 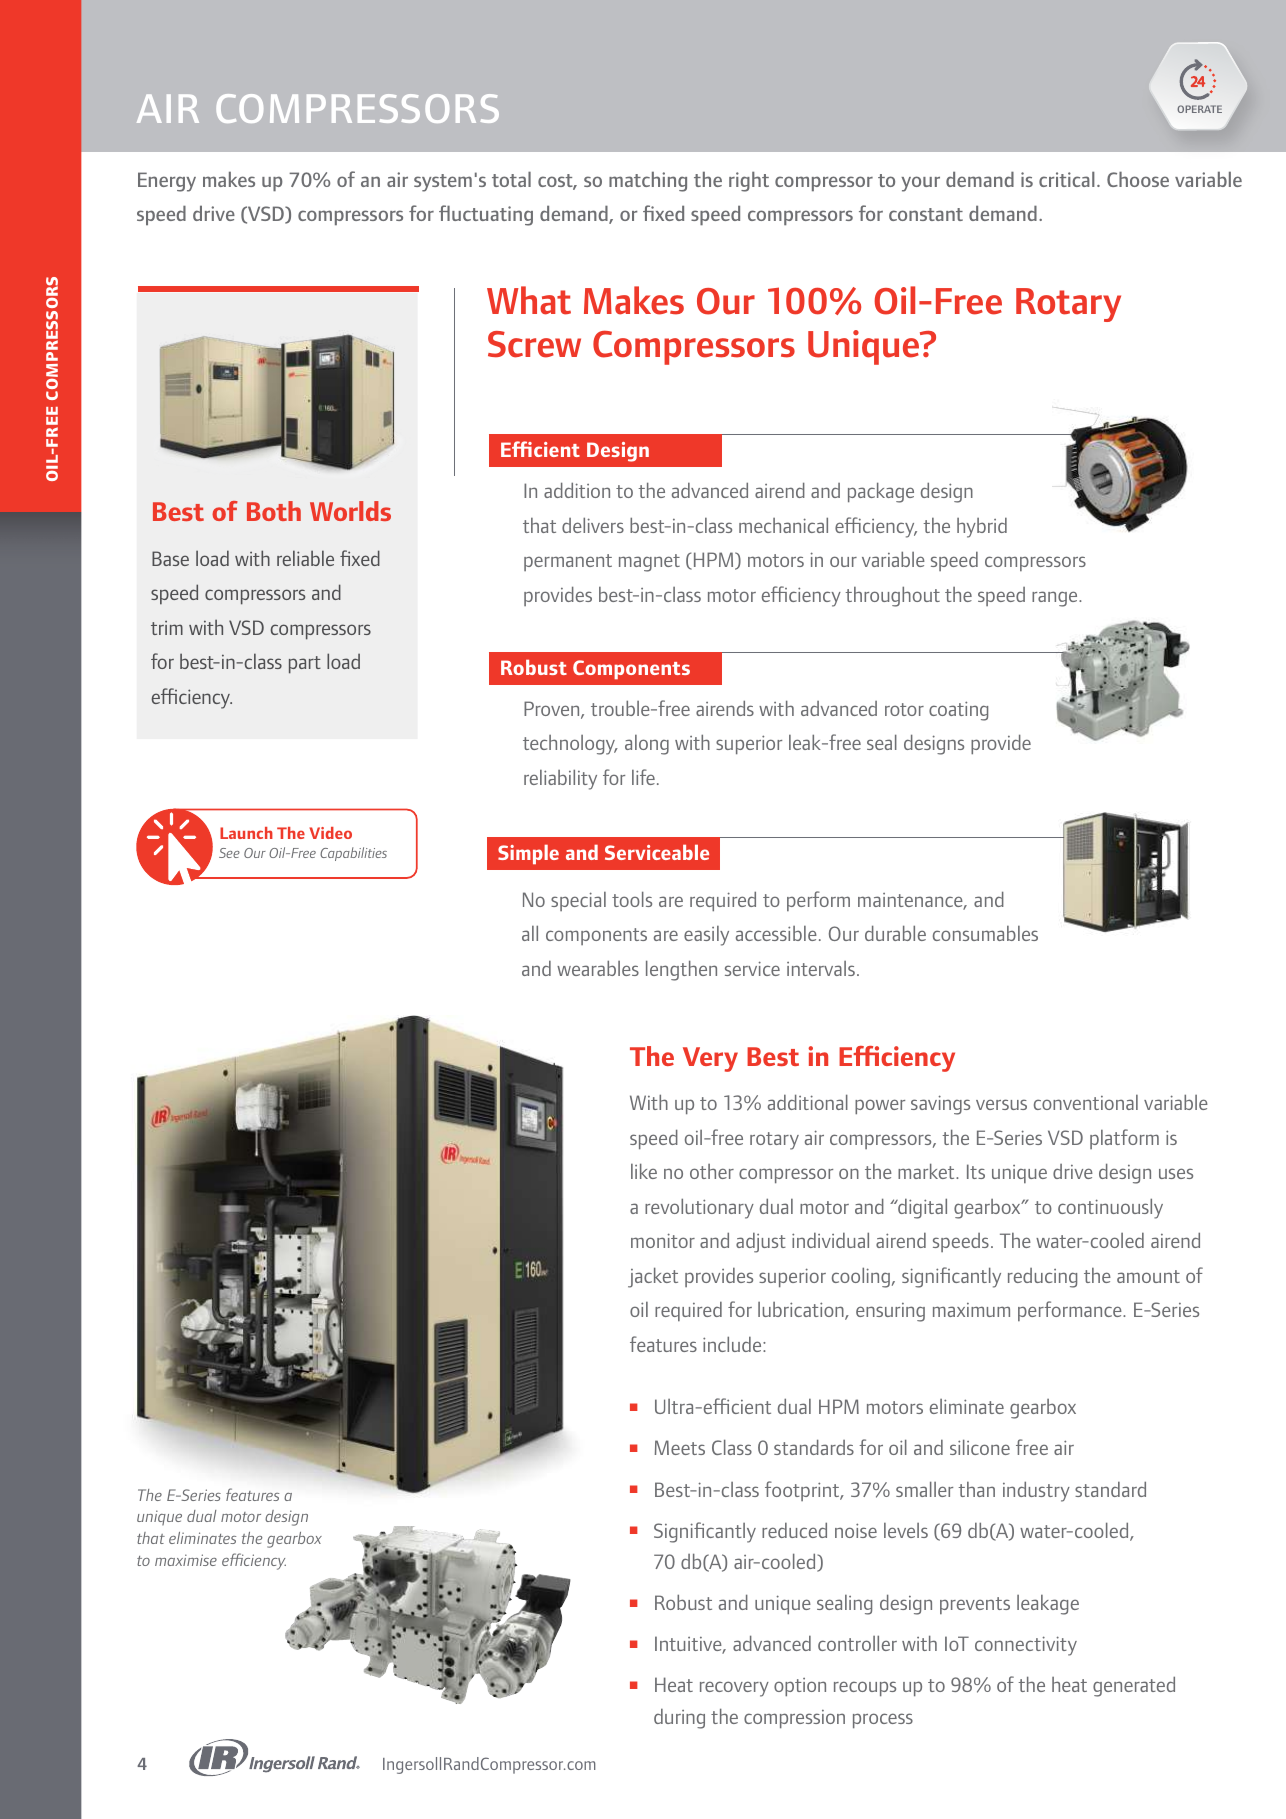 What do you see at coordinates (679, 1719) in the screenshot?
I see `during` at bounding box center [679, 1719].
